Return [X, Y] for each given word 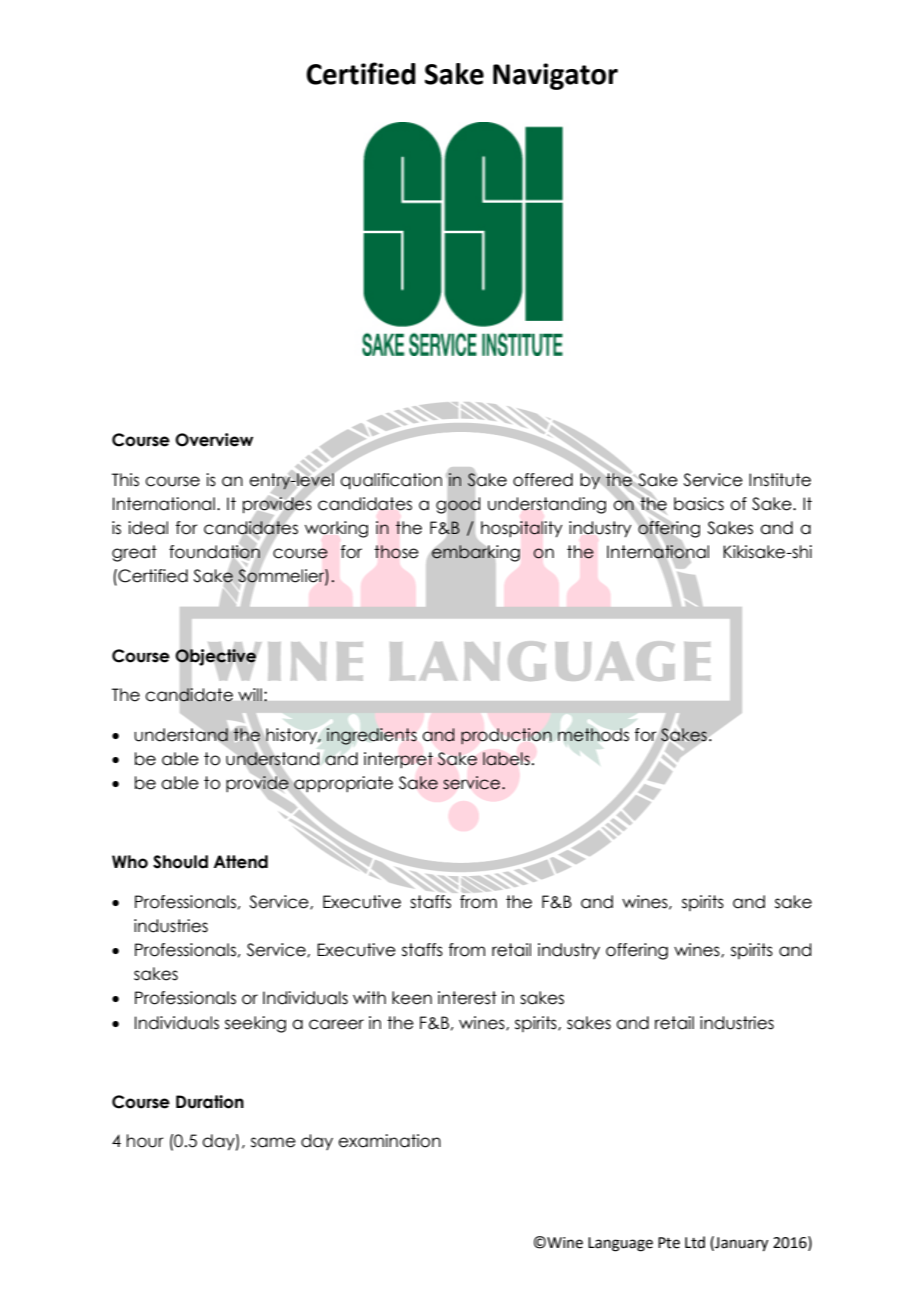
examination [389, 1141]
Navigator [555, 76]
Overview [214, 440]
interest [467, 998]
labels [506, 759]
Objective [215, 657]
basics [699, 504]
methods [593, 735]
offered [543, 480]
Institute [780, 480]
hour [145, 1141]
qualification [391, 481]
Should [180, 862]
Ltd [695, 1242]
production [506, 736]
